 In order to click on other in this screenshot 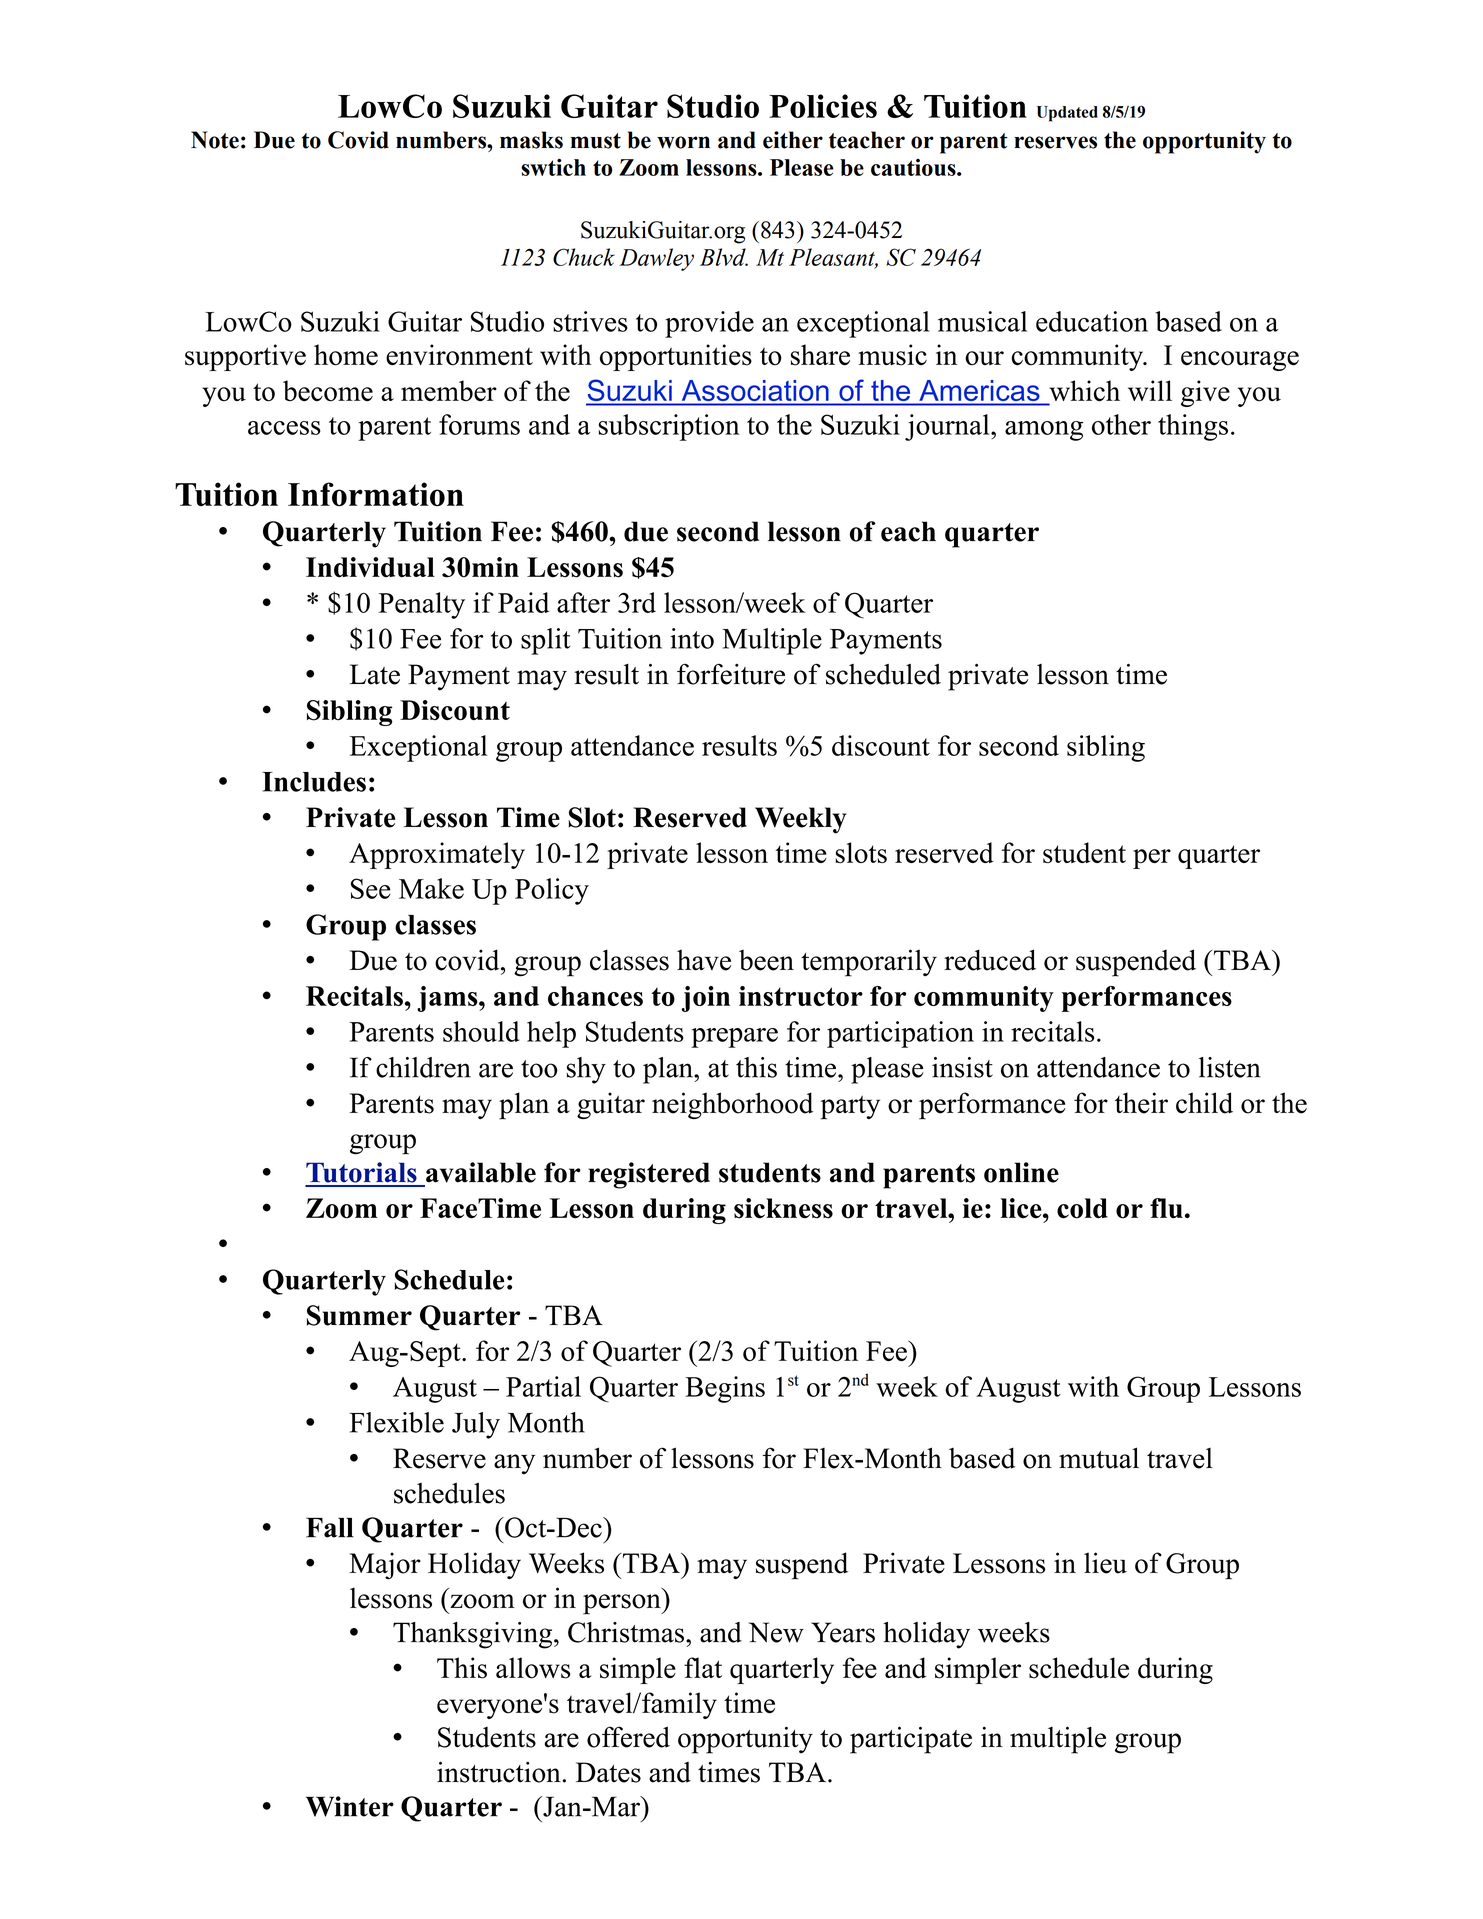, I will do `click(1121, 424)`.
